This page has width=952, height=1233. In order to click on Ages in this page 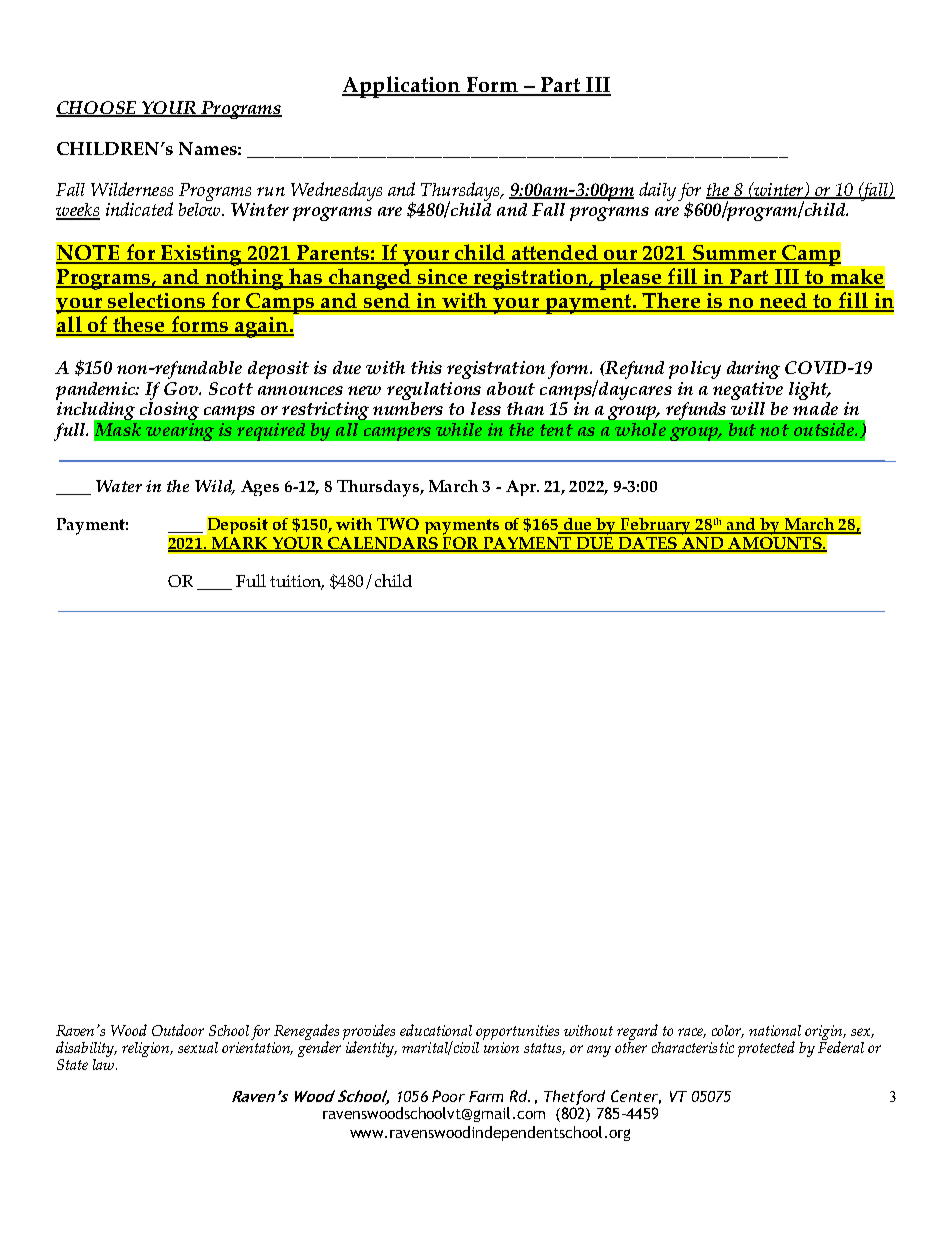, I will do `click(260, 488)`.
